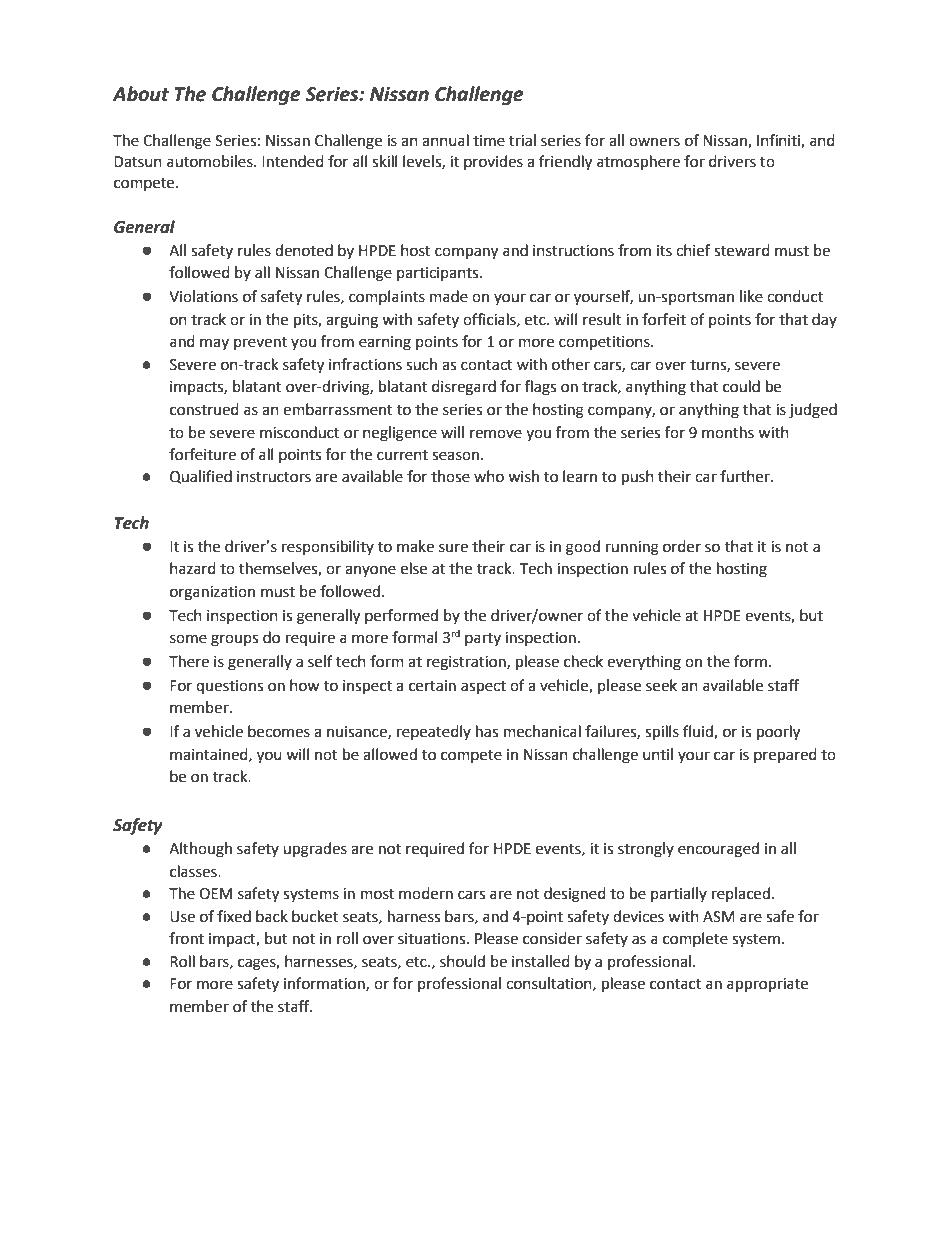 The width and height of the screenshot is (952, 1233). Describe the element at coordinates (453, 548) in the screenshot. I see `sure` at that location.
